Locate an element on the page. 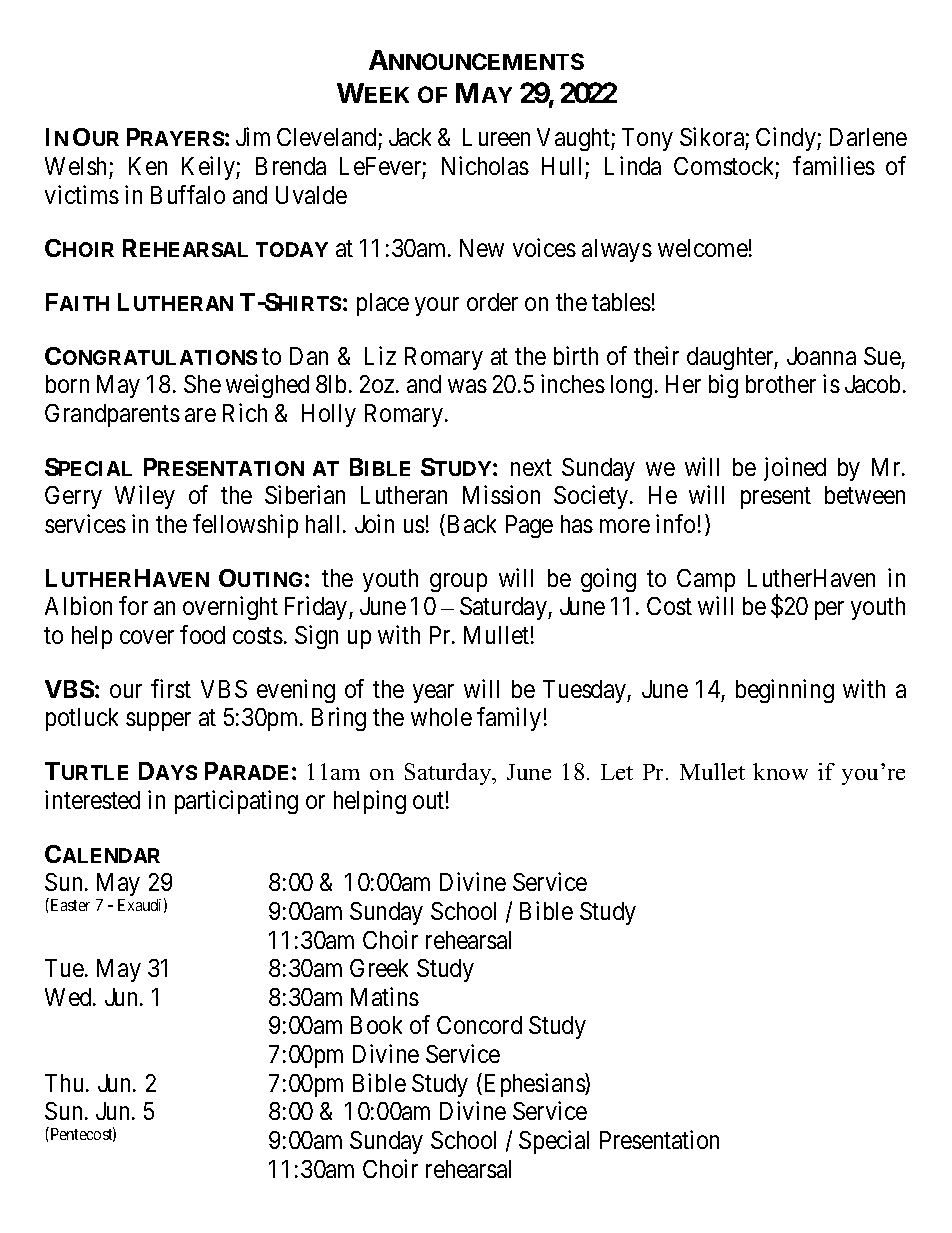 Image resolution: width=952 pixels, height=1233 pixels. Nicholas is located at coordinates (485, 165).
